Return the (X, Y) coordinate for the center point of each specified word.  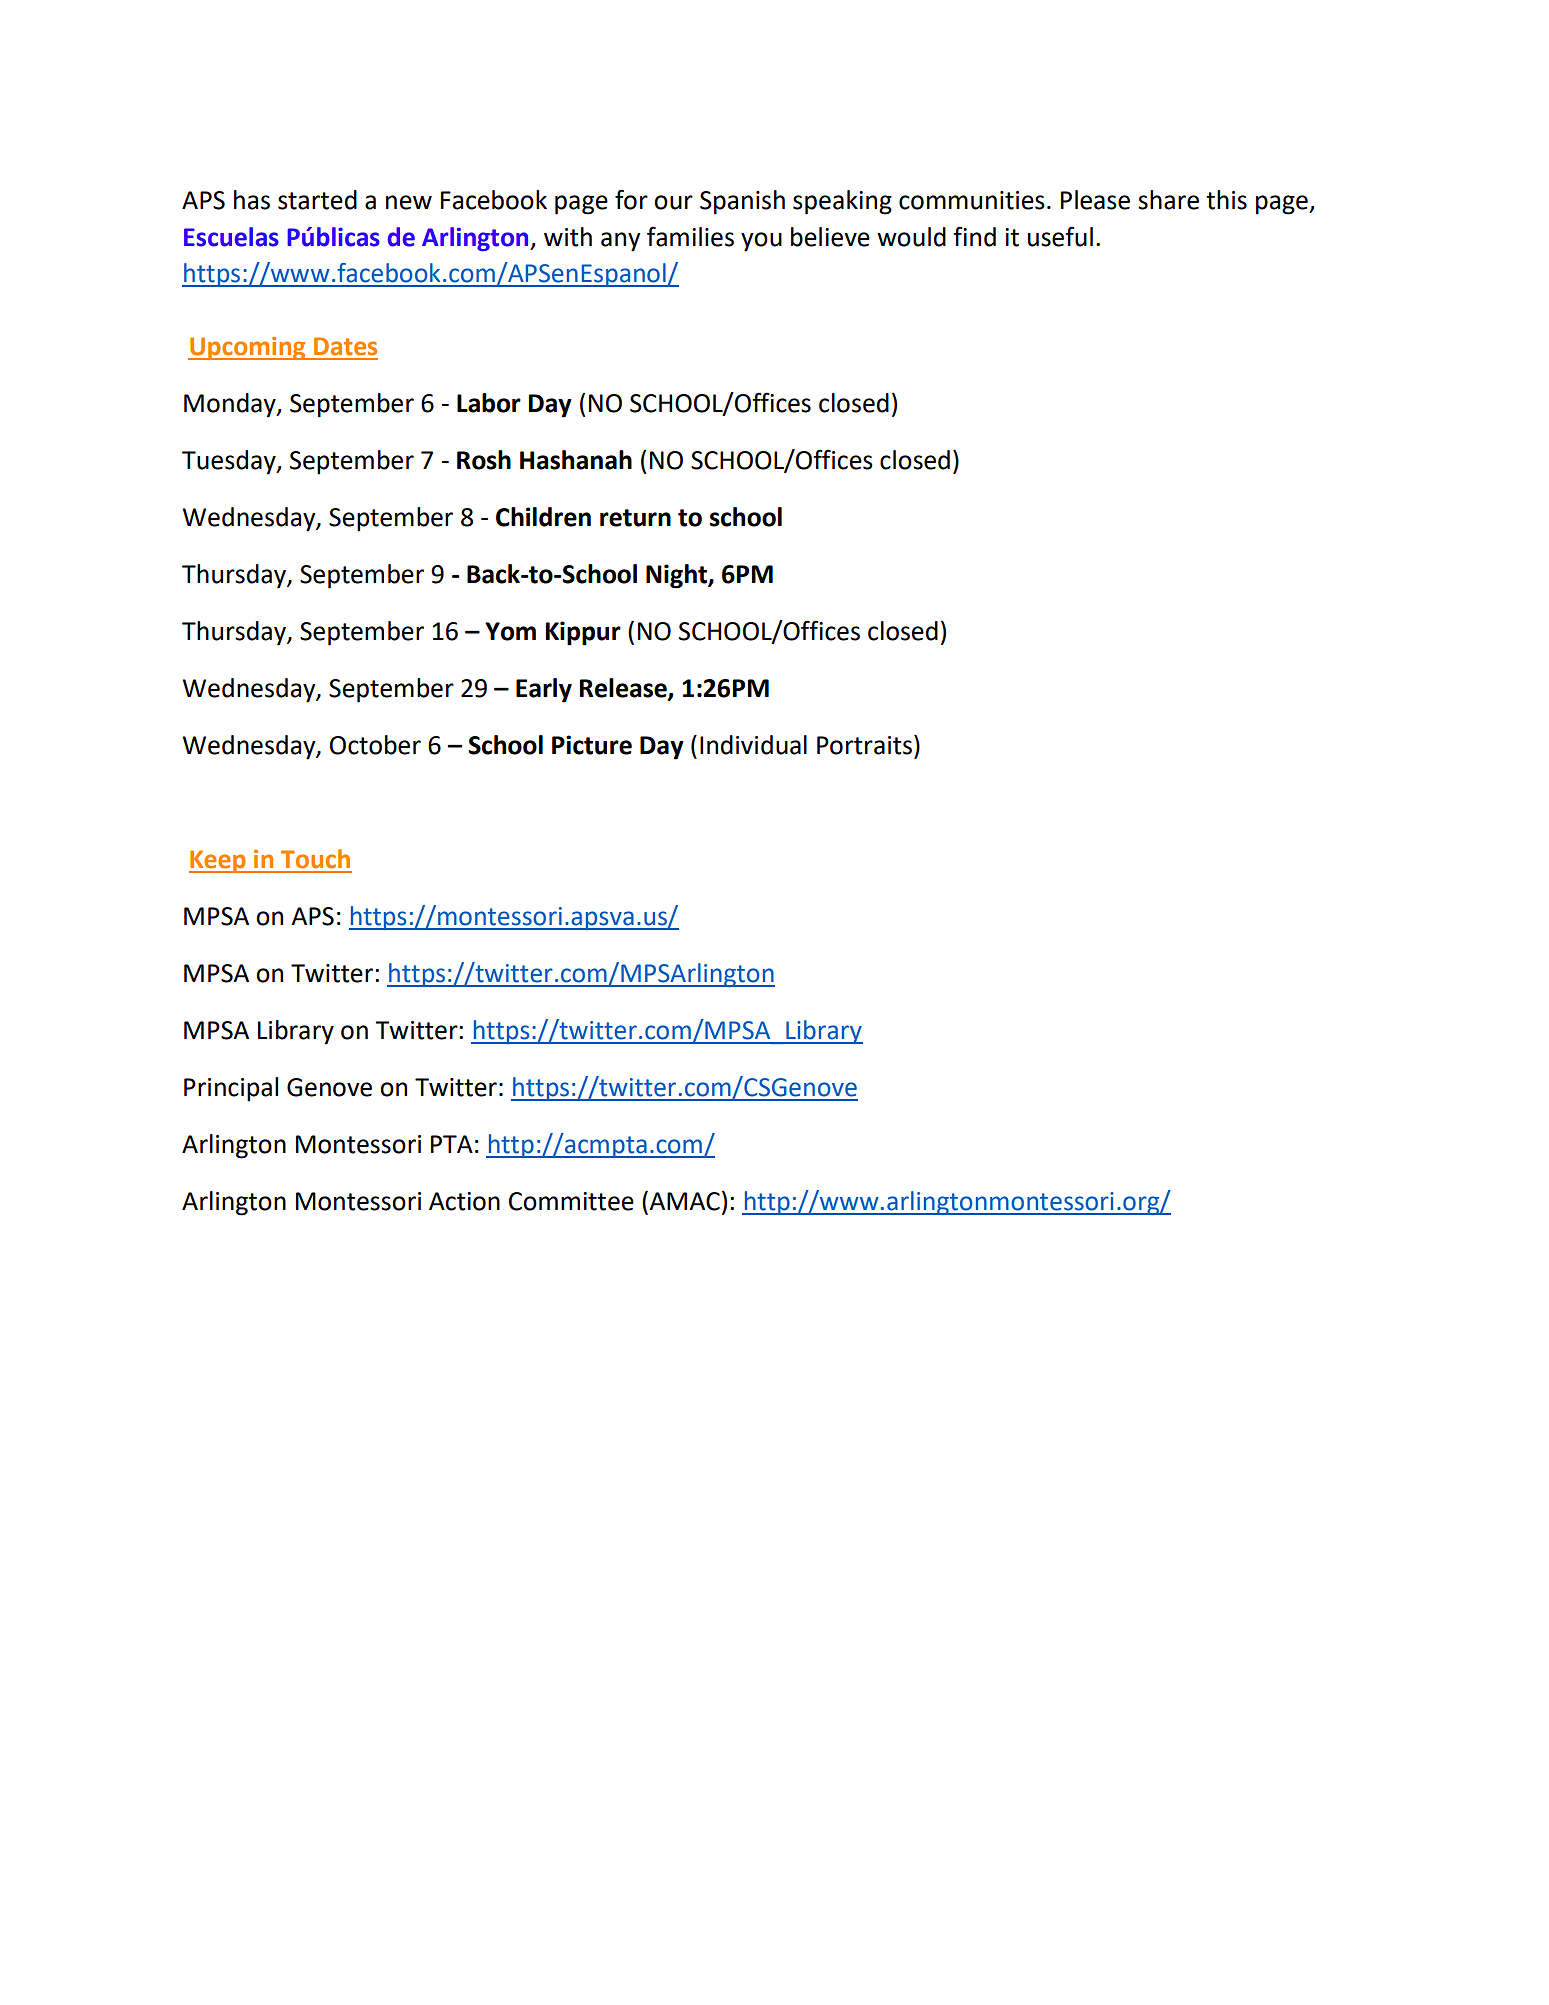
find (974, 236)
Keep (218, 861)
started (317, 200)
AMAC (684, 1201)
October (375, 745)
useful (1060, 236)
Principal (231, 1089)
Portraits (864, 745)
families (690, 236)
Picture (592, 745)
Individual (753, 745)
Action (464, 1201)
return (635, 518)
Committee (571, 1201)
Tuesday (230, 462)
